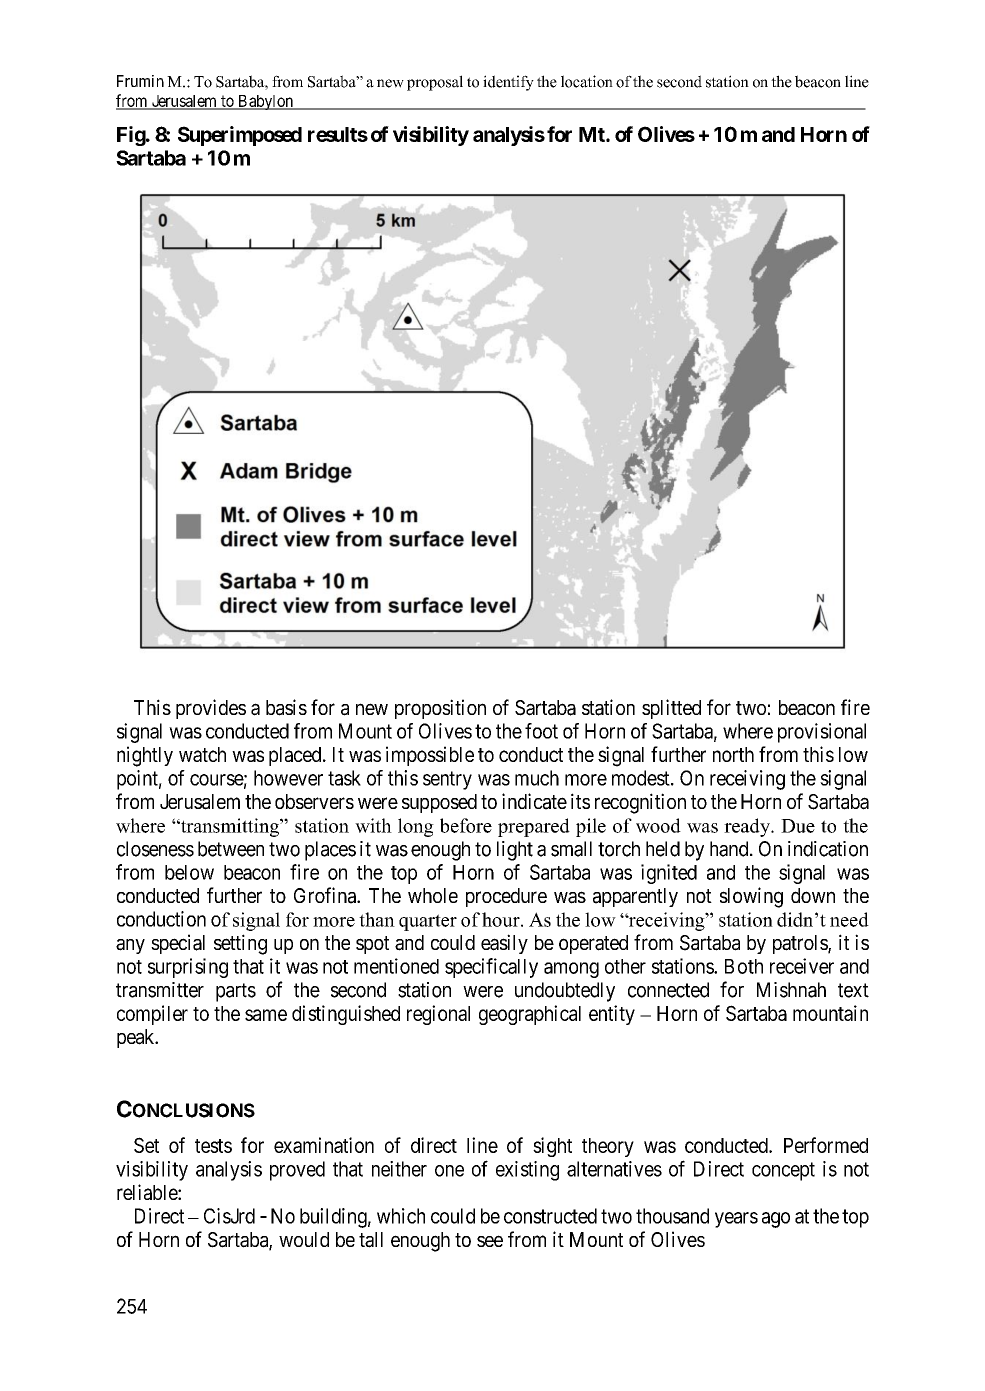 This screenshot has height=1391, width=985. Describe the element at coordinates (240, 136) in the screenshot. I see `Superimposed` at that location.
